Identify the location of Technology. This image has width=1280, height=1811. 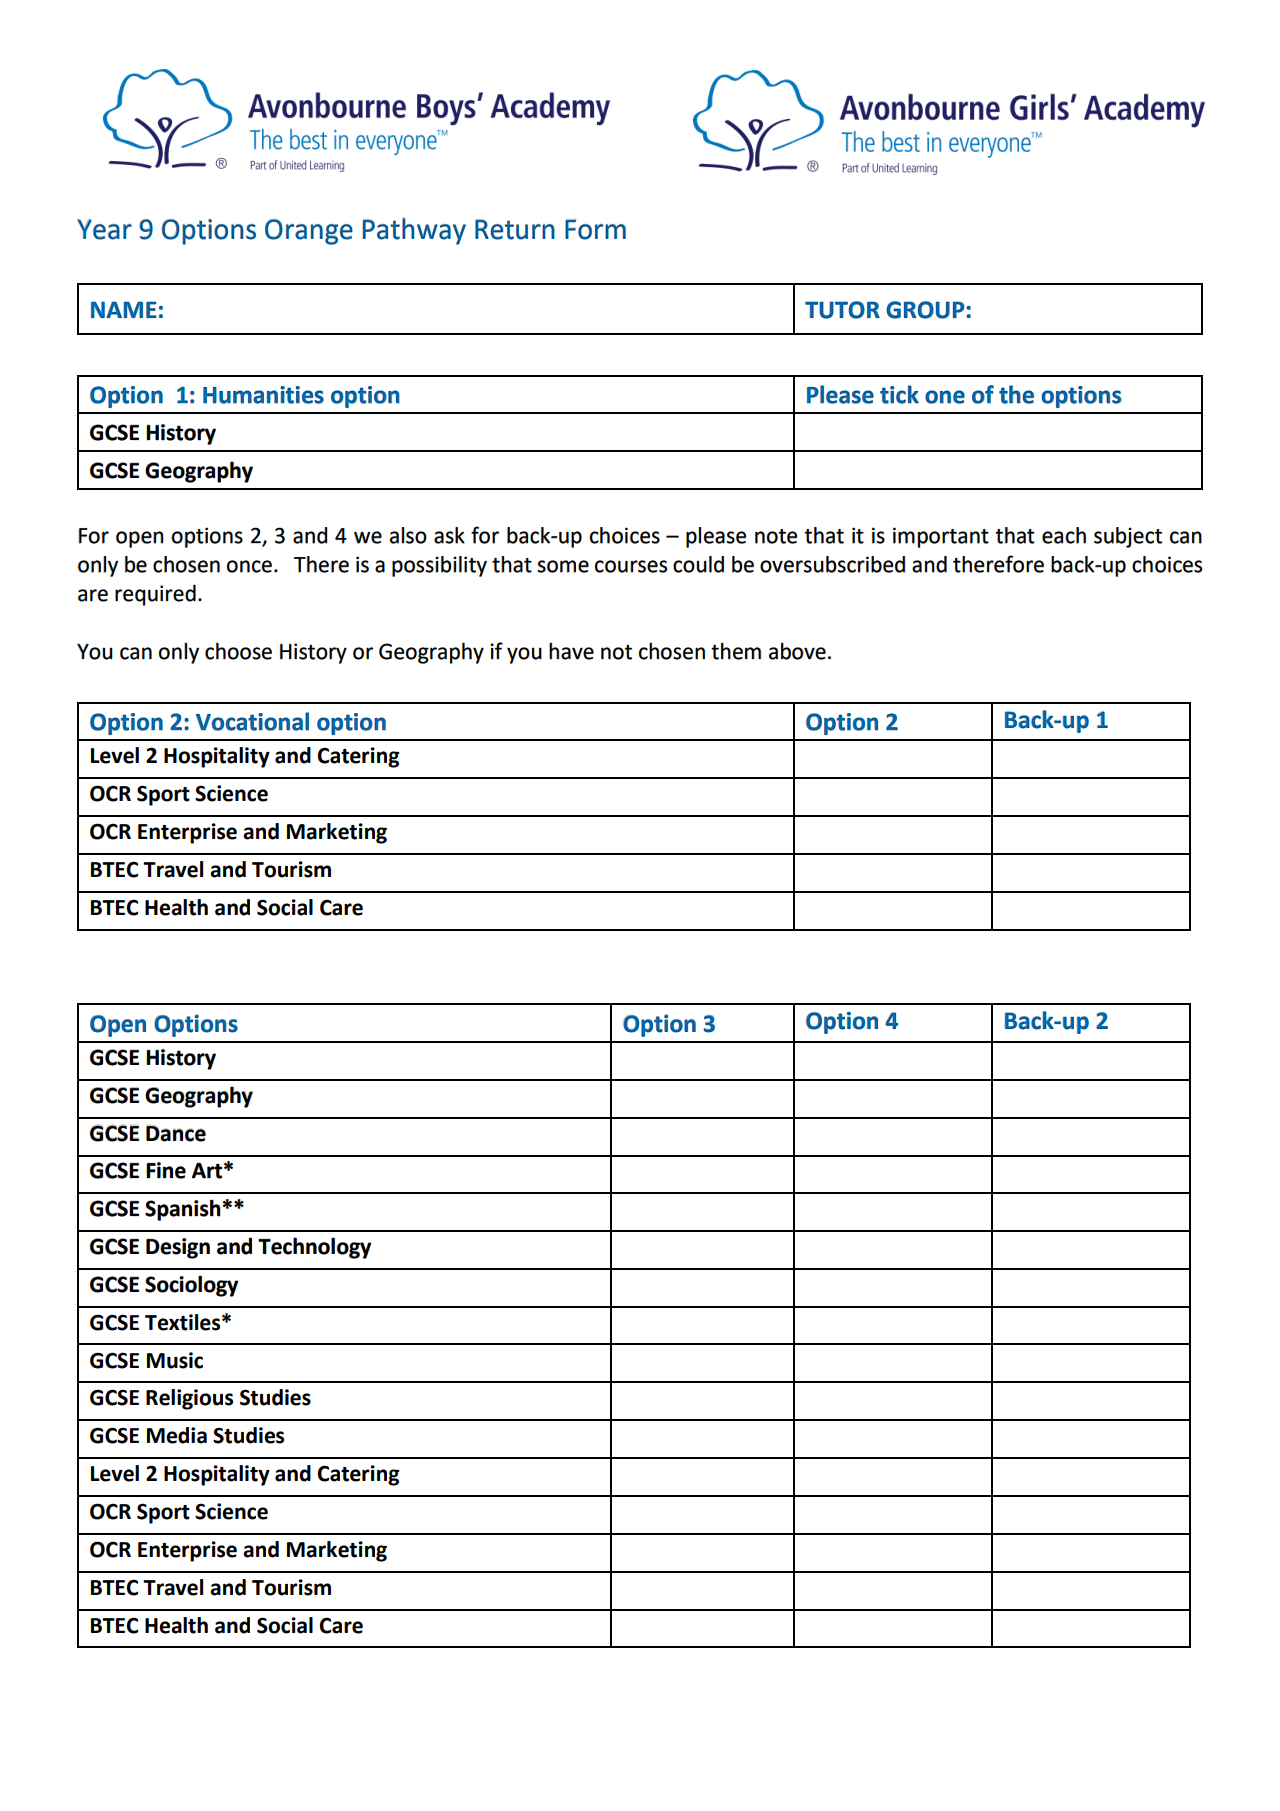
(314, 1248).
